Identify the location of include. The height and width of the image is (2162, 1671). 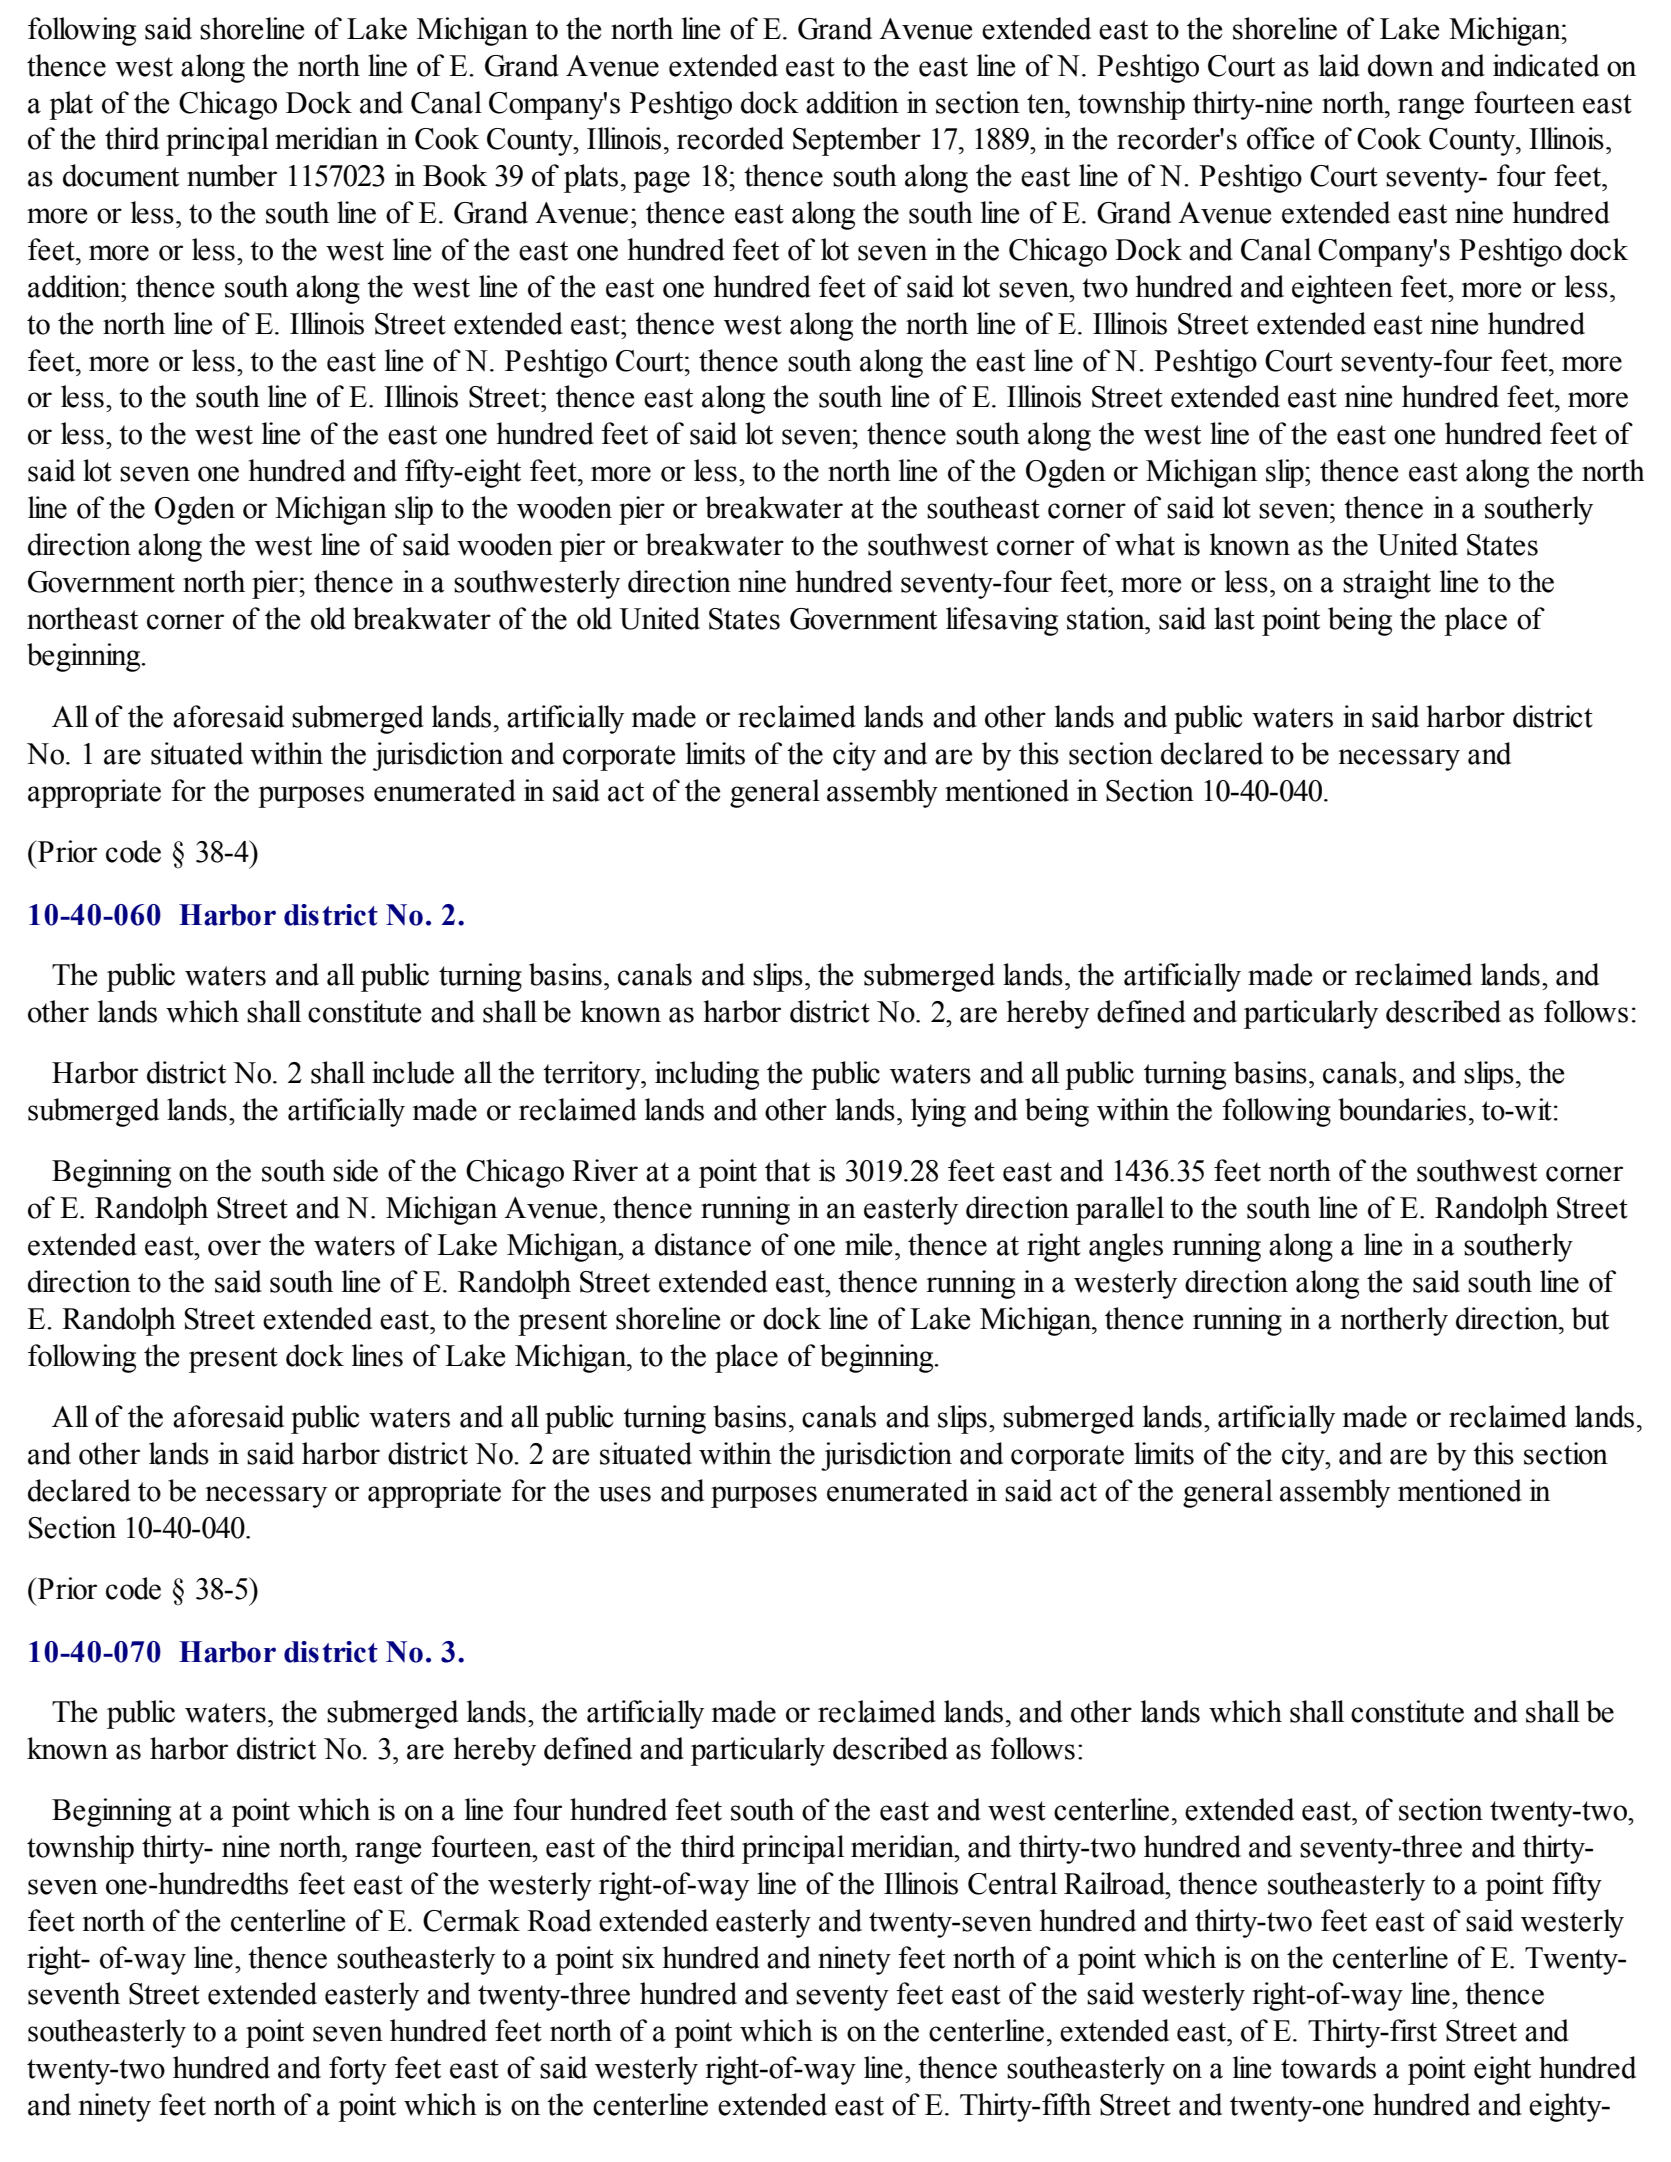
(413, 1072).
